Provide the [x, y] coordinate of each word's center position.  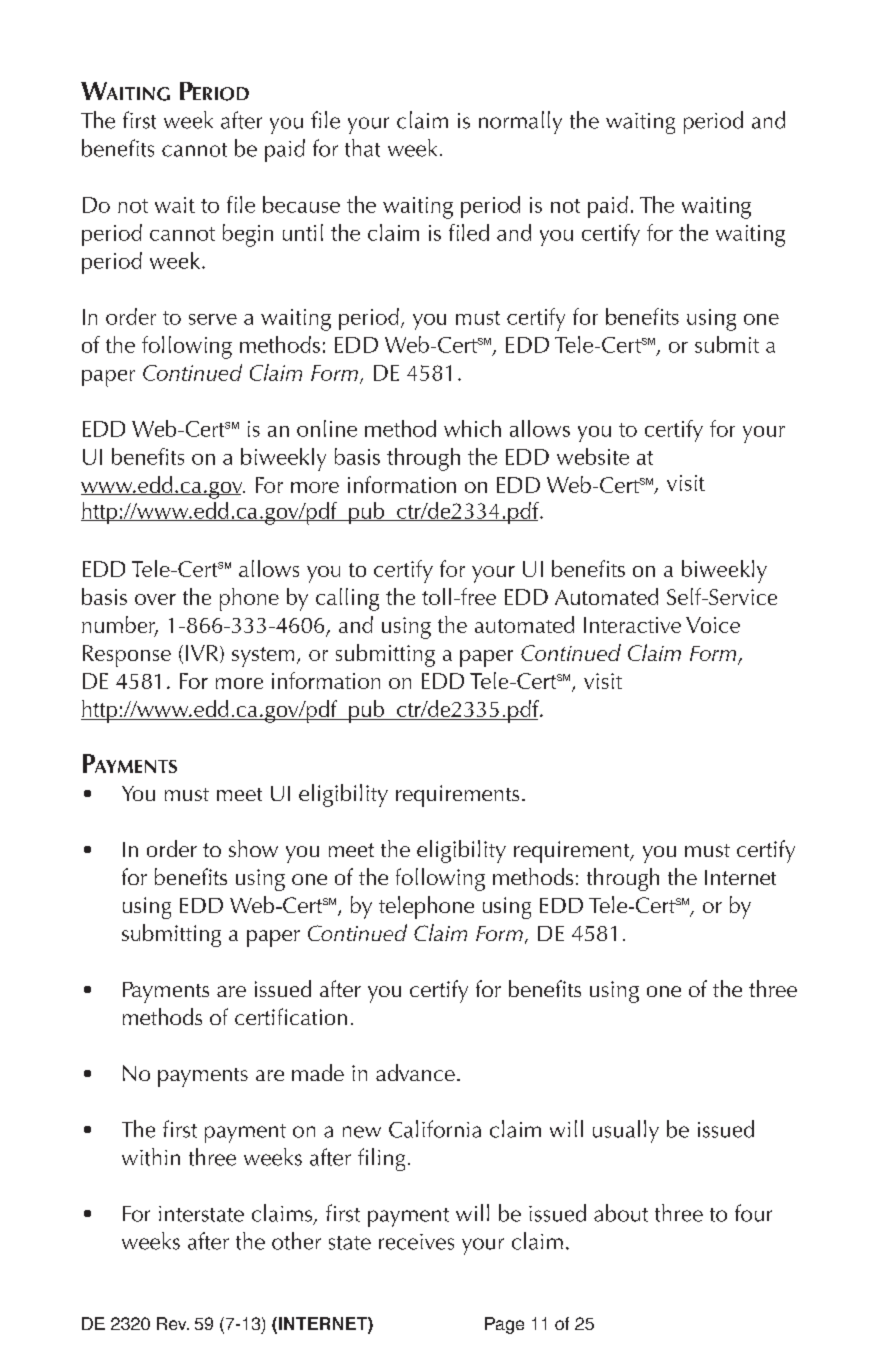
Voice [713, 625]
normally [520, 122]
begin [248, 235]
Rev [173, 1323]
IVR [203, 654]
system [263, 657]
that [362, 148]
